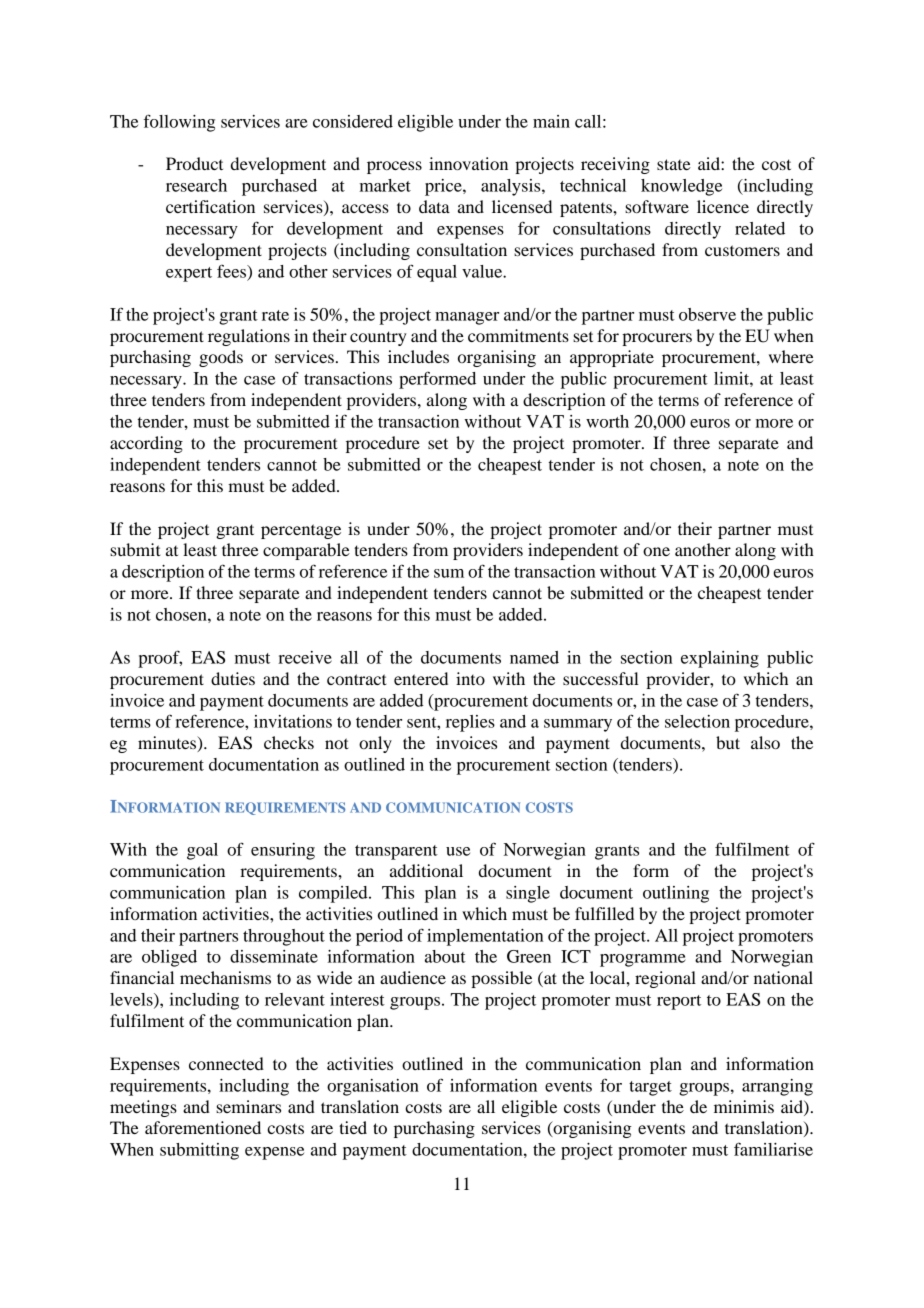  What do you see at coordinates (791, 356) in the screenshot?
I see `where` at bounding box center [791, 356].
